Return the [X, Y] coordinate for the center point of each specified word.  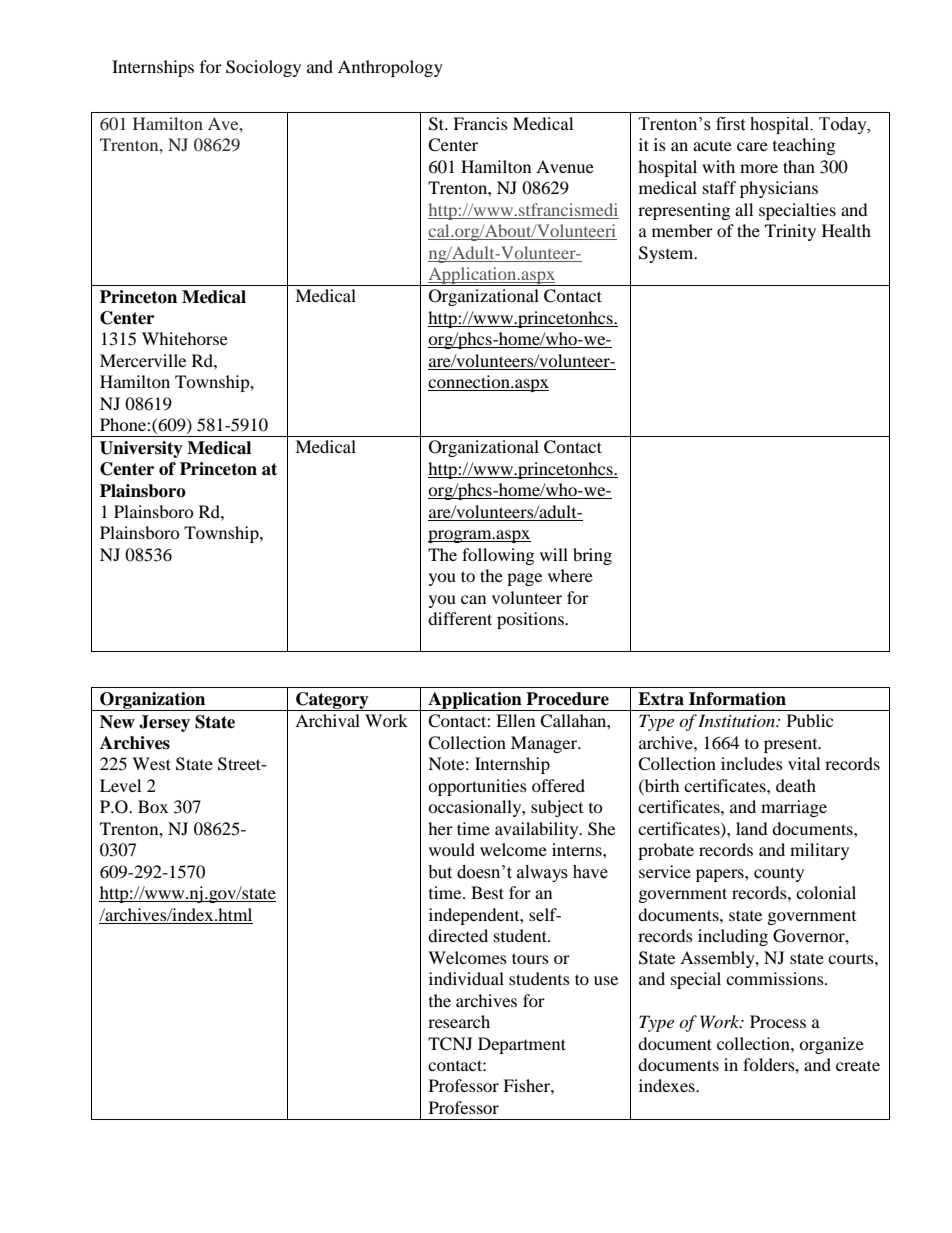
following [498, 556]
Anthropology [390, 68]
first [730, 124]
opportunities [477, 787]
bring [592, 556]
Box [153, 806]
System [667, 254]
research [459, 1021]
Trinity [790, 232]
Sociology [263, 68]
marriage [794, 808]
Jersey [164, 723]
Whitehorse [185, 338]
